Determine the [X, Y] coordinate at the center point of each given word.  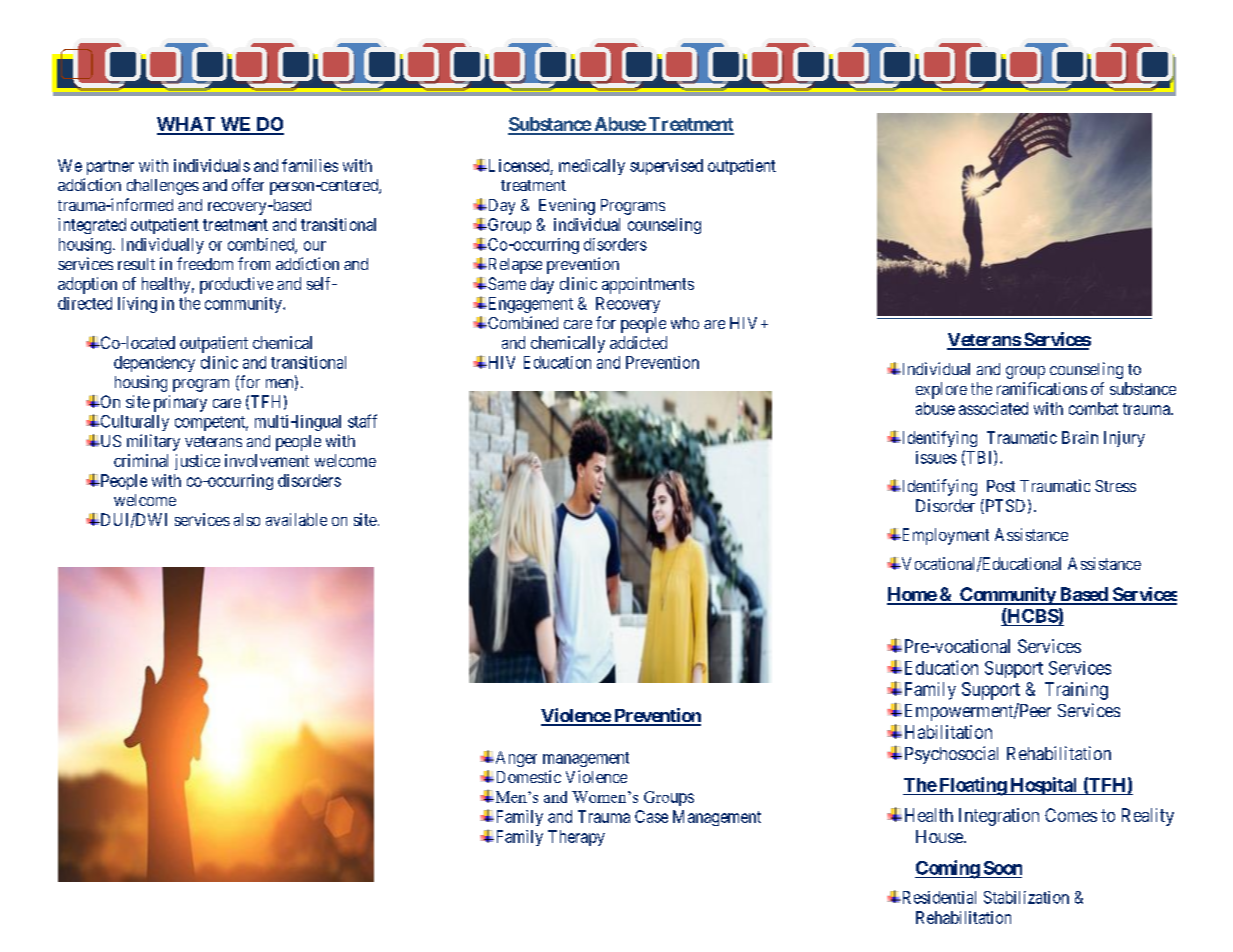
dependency [154, 364]
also [247, 519]
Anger [515, 759]
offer [248, 184]
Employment [944, 536]
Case [651, 816]
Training [1076, 691]
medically [592, 167]
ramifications [1042, 388]
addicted [638, 342]
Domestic [527, 776]
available [296, 519]
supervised [666, 167]
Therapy [576, 838]
